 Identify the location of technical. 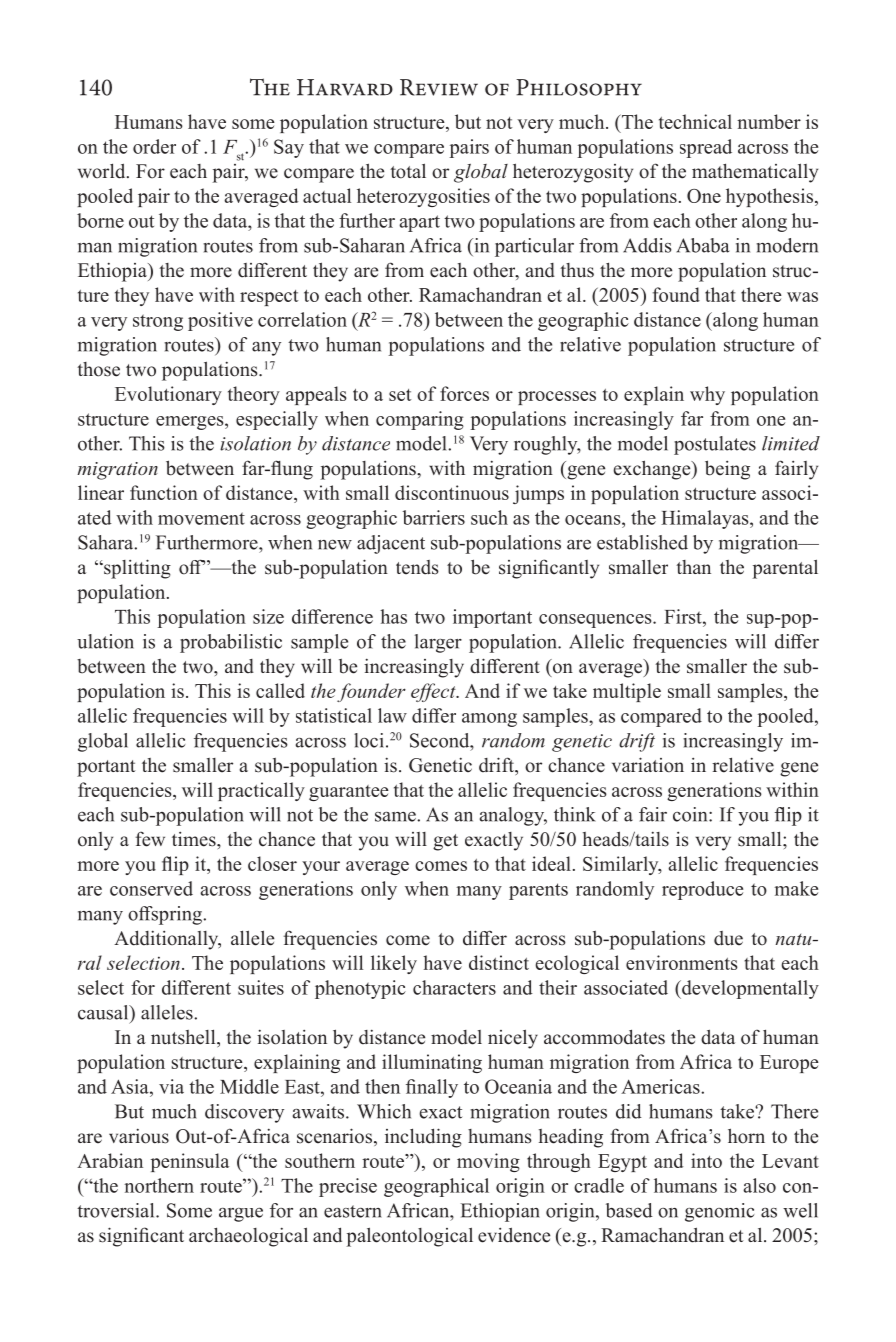
(695, 121).
